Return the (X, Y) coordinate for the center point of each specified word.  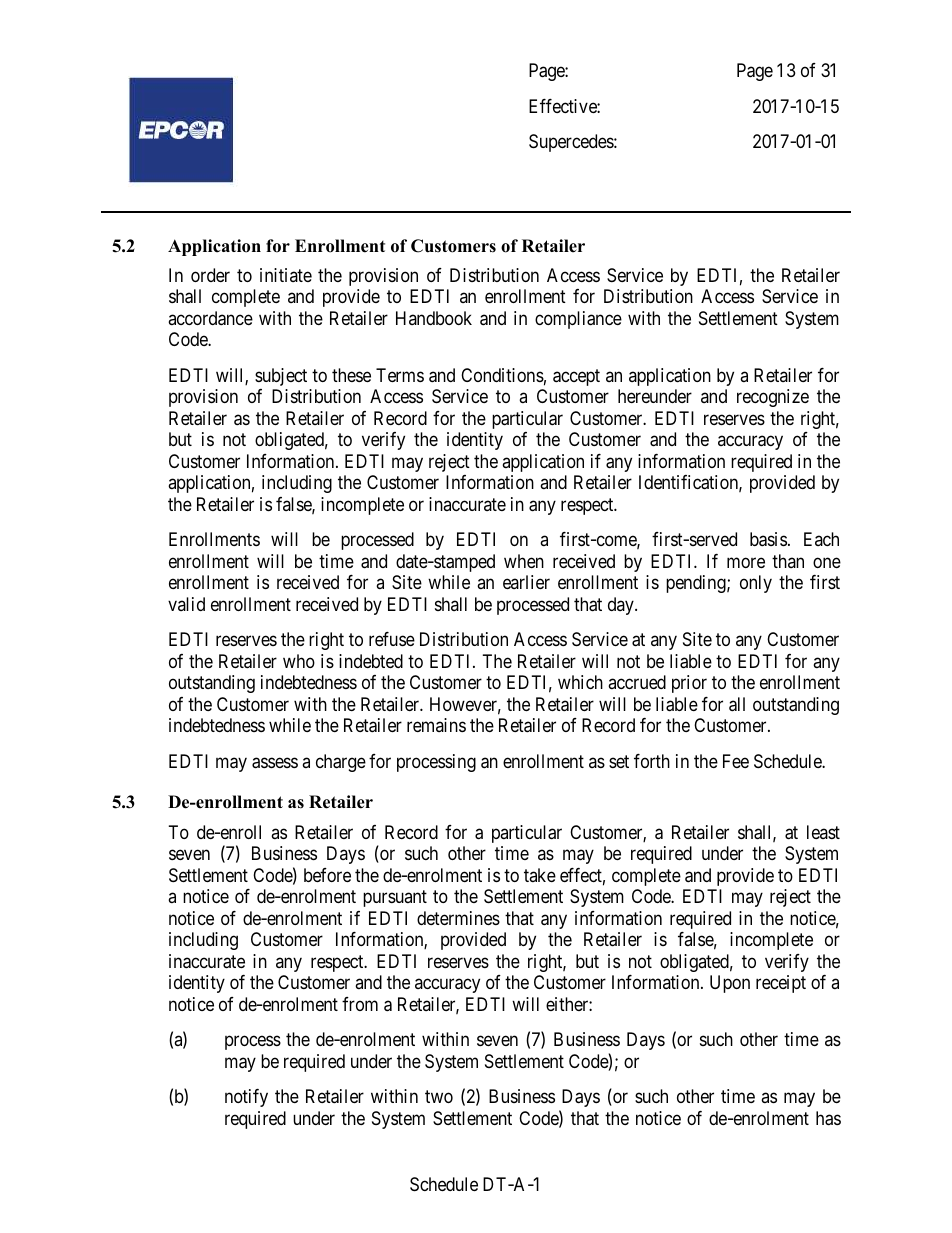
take (540, 875)
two (439, 1096)
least (823, 832)
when (524, 561)
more (746, 562)
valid (186, 604)
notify (246, 1098)
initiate (286, 275)
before (327, 875)
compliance (578, 320)
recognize (773, 398)
